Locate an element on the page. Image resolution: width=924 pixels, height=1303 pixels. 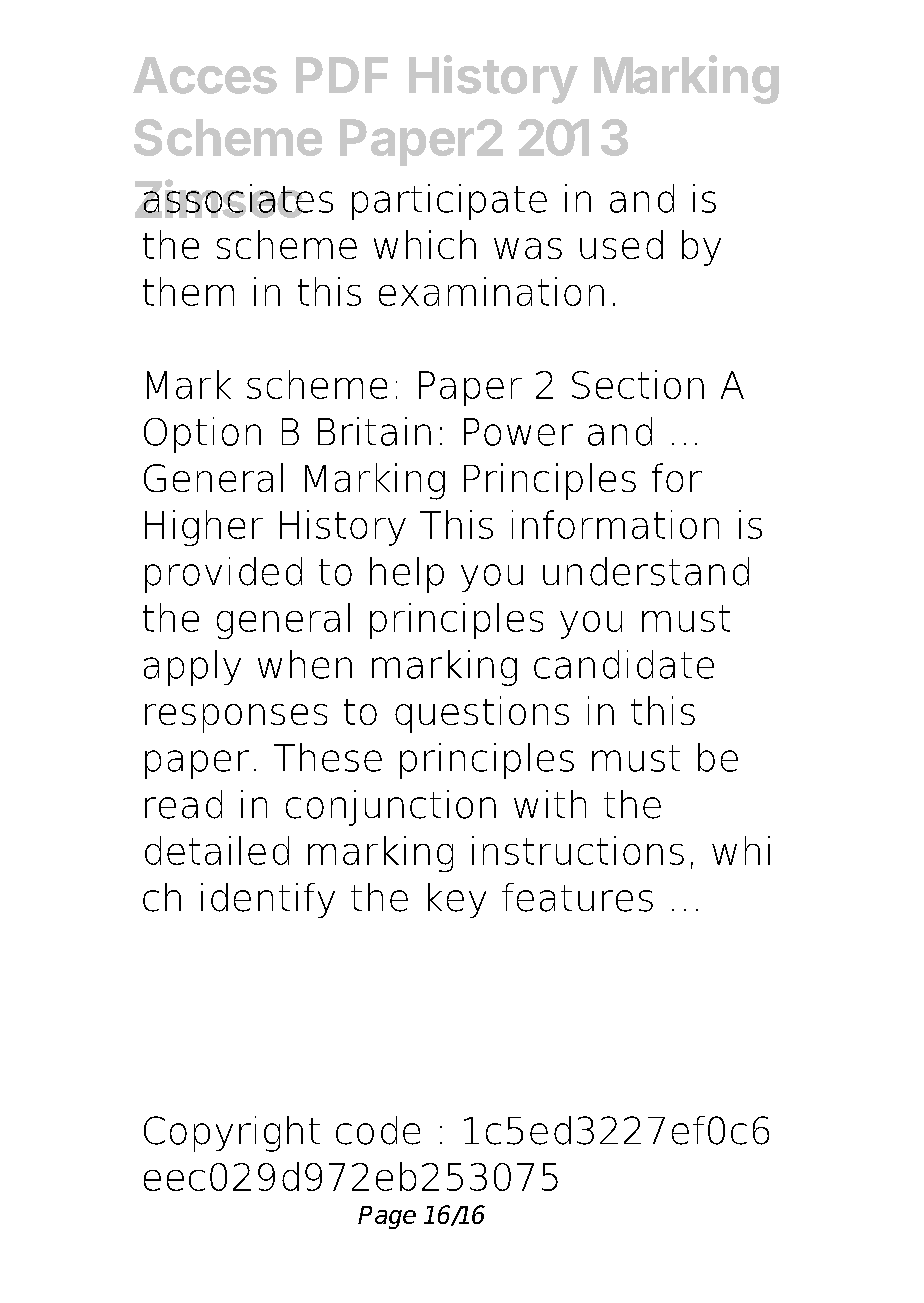
used is located at coordinates (621, 244).
